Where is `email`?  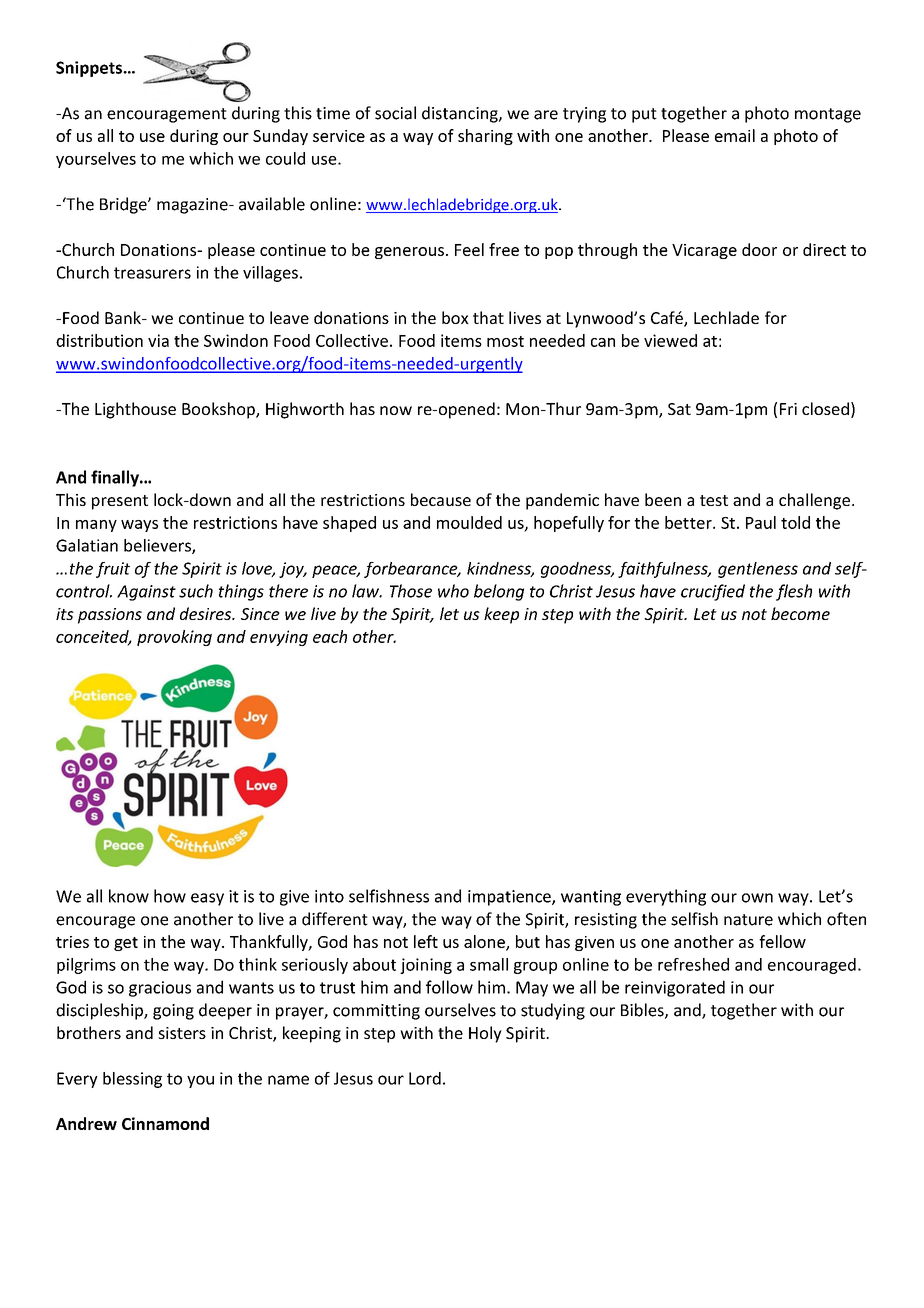 email is located at coordinates (735, 135).
